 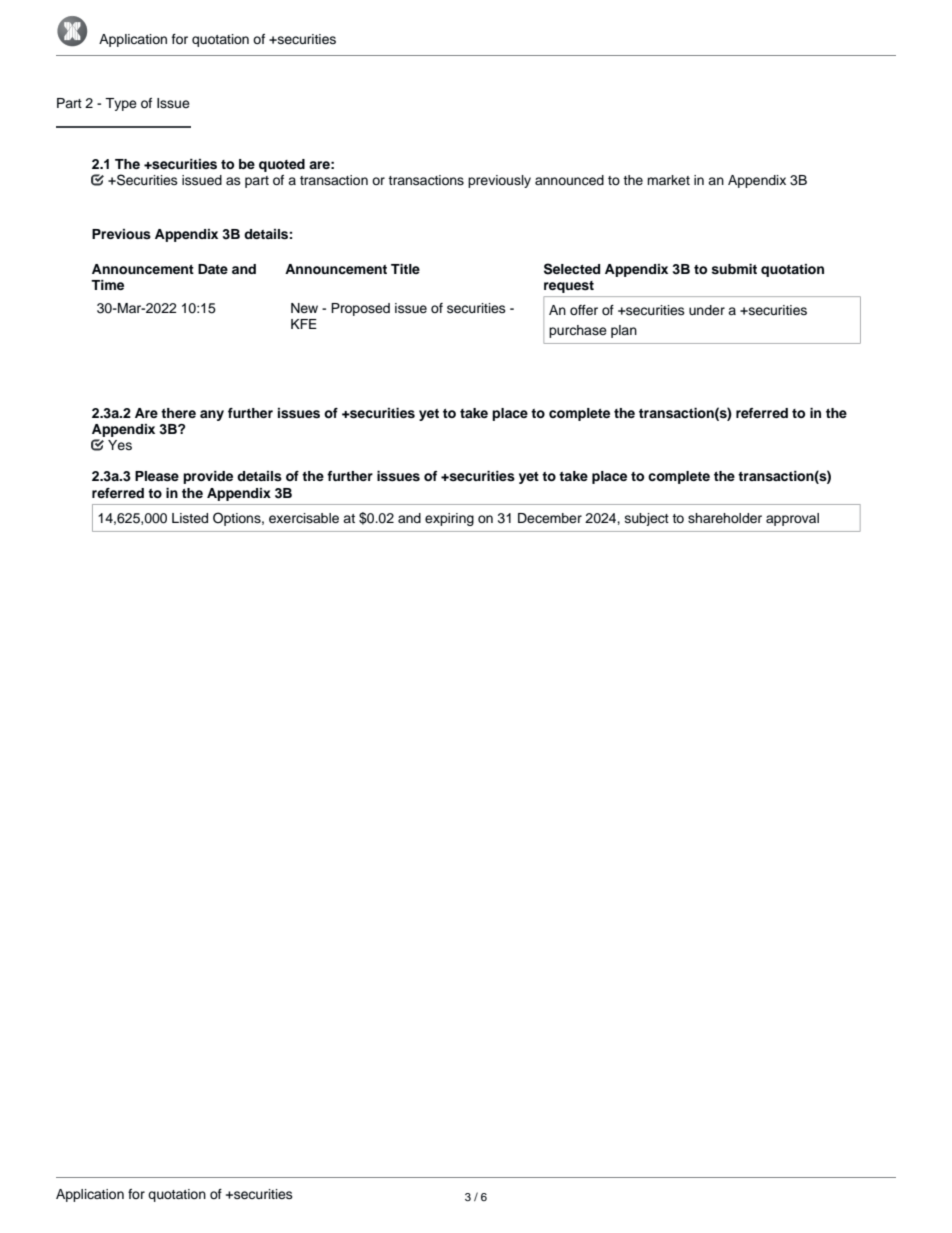 What do you see at coordinates (360, 309) in the image?
I see `Proposed` at bounding box center [360, 309].
